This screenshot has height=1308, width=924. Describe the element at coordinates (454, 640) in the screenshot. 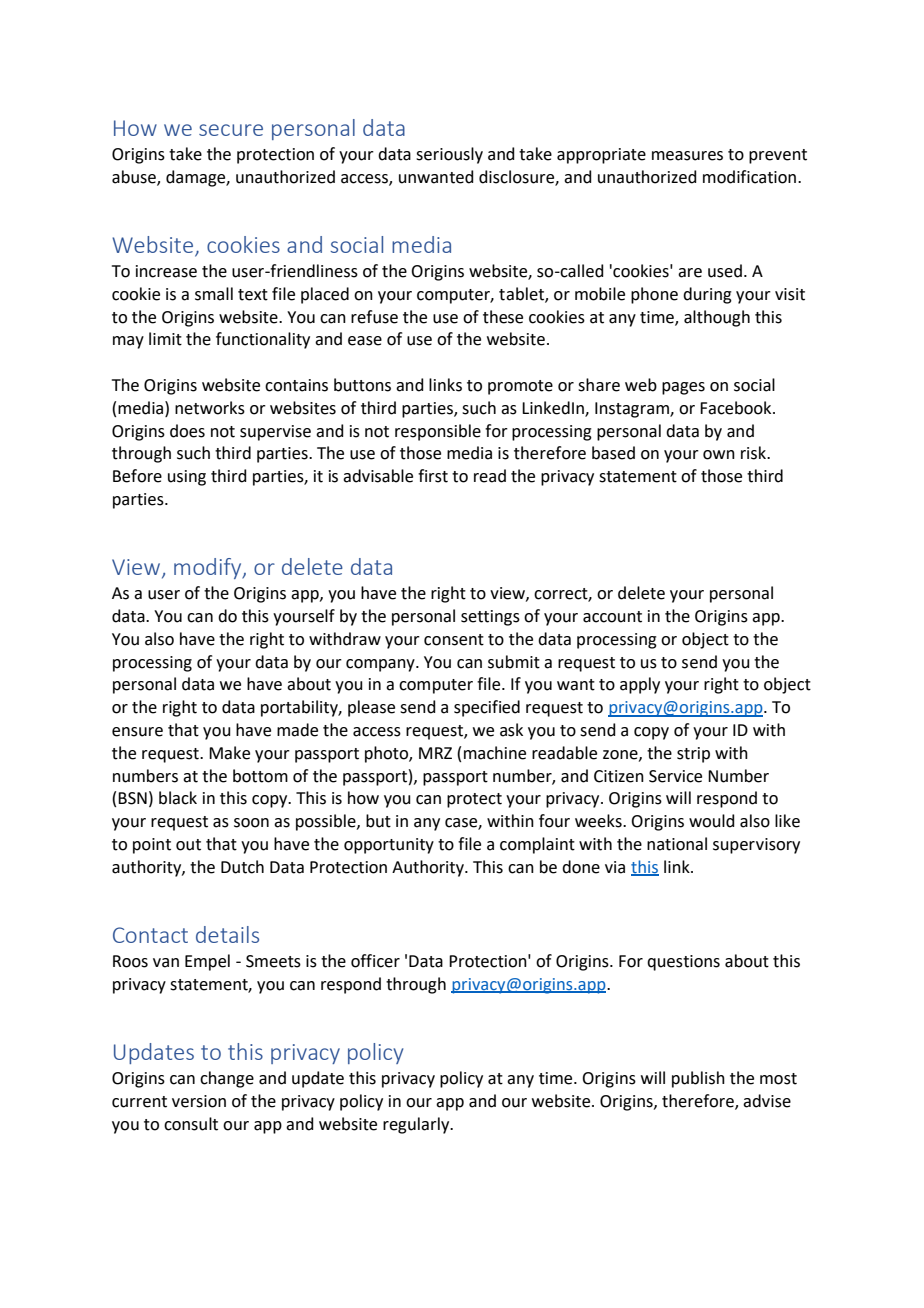

I see `consent` at that location.
